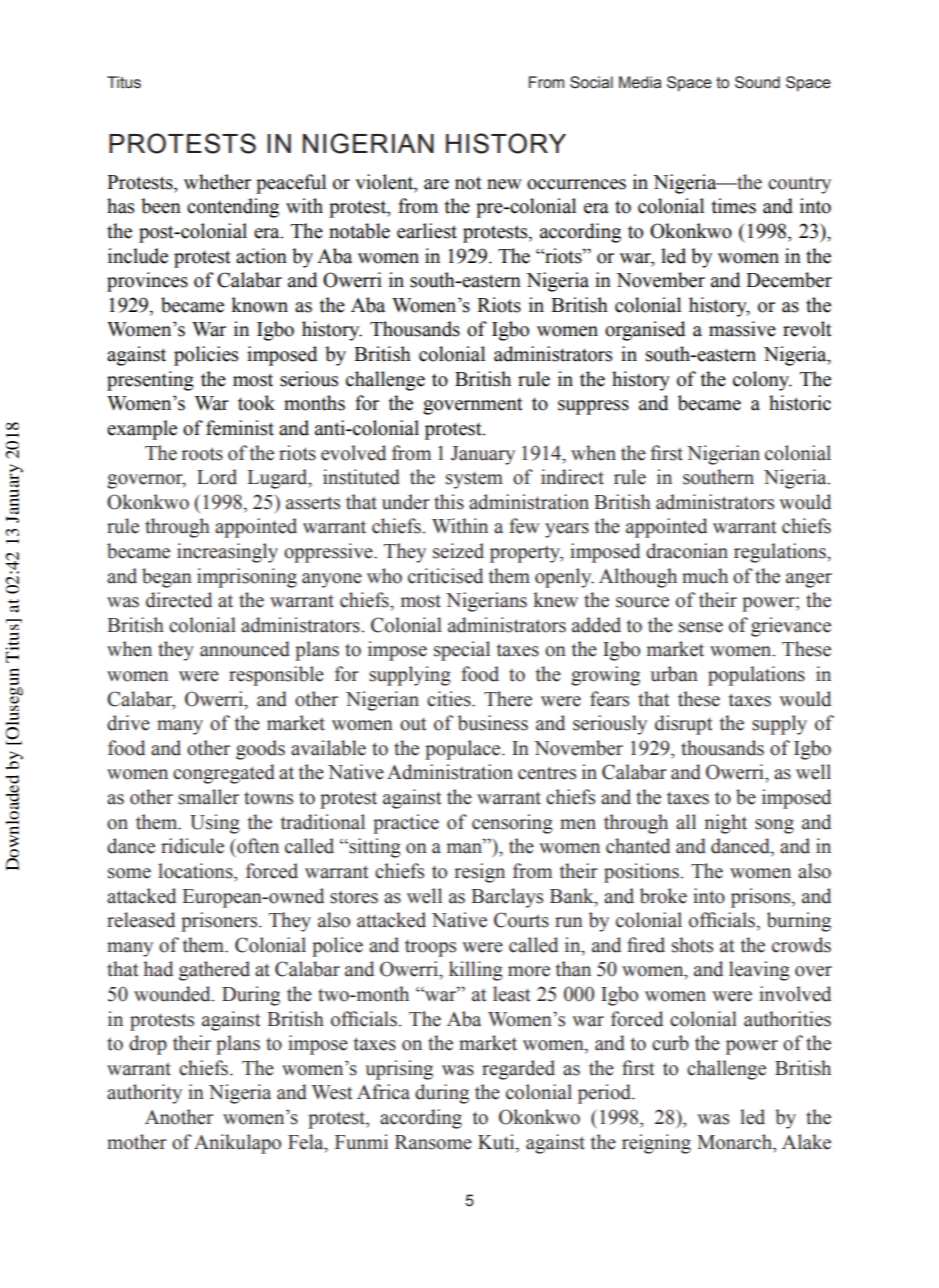 This page has width=939, height=1288. Describe the element at coordinates (144, 1094) in the page. I see `authority` at that location.
